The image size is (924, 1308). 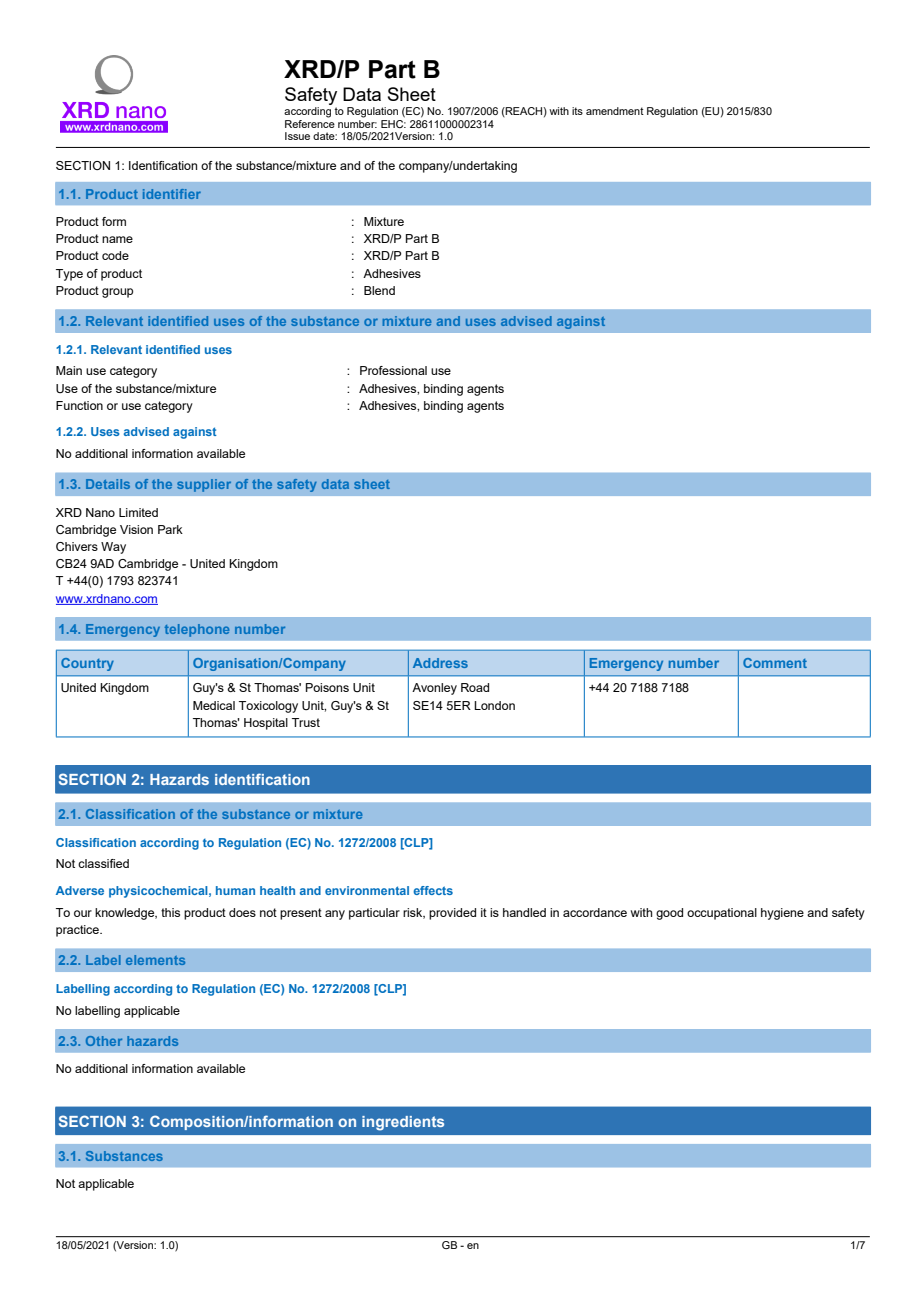 What do you see at coordinates (722, 914) in the document?
I see `occupational` at bounding box center [722, 914].
